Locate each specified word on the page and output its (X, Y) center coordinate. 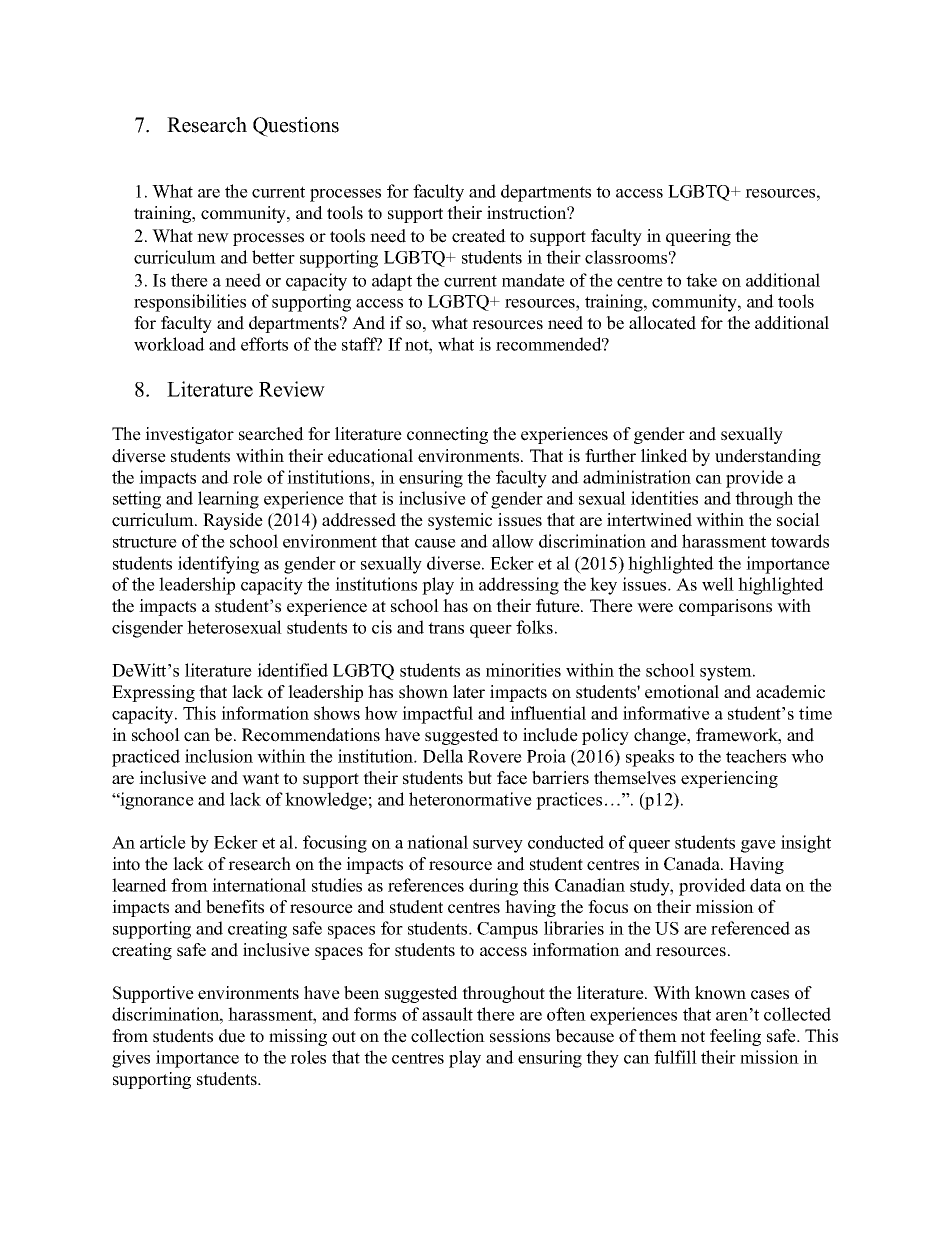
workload (169, 344)
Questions (296, 127)
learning (228, 500)
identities (664, 498)
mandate (533, 280)
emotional (682, 692)
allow (513, 541)
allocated (662, 323)
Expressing (153, 693)
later (469, 692)
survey (498, 846)
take (701, 280)
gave (758, 846)
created (479, 236)
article (163, 842)
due (232, 1036)
